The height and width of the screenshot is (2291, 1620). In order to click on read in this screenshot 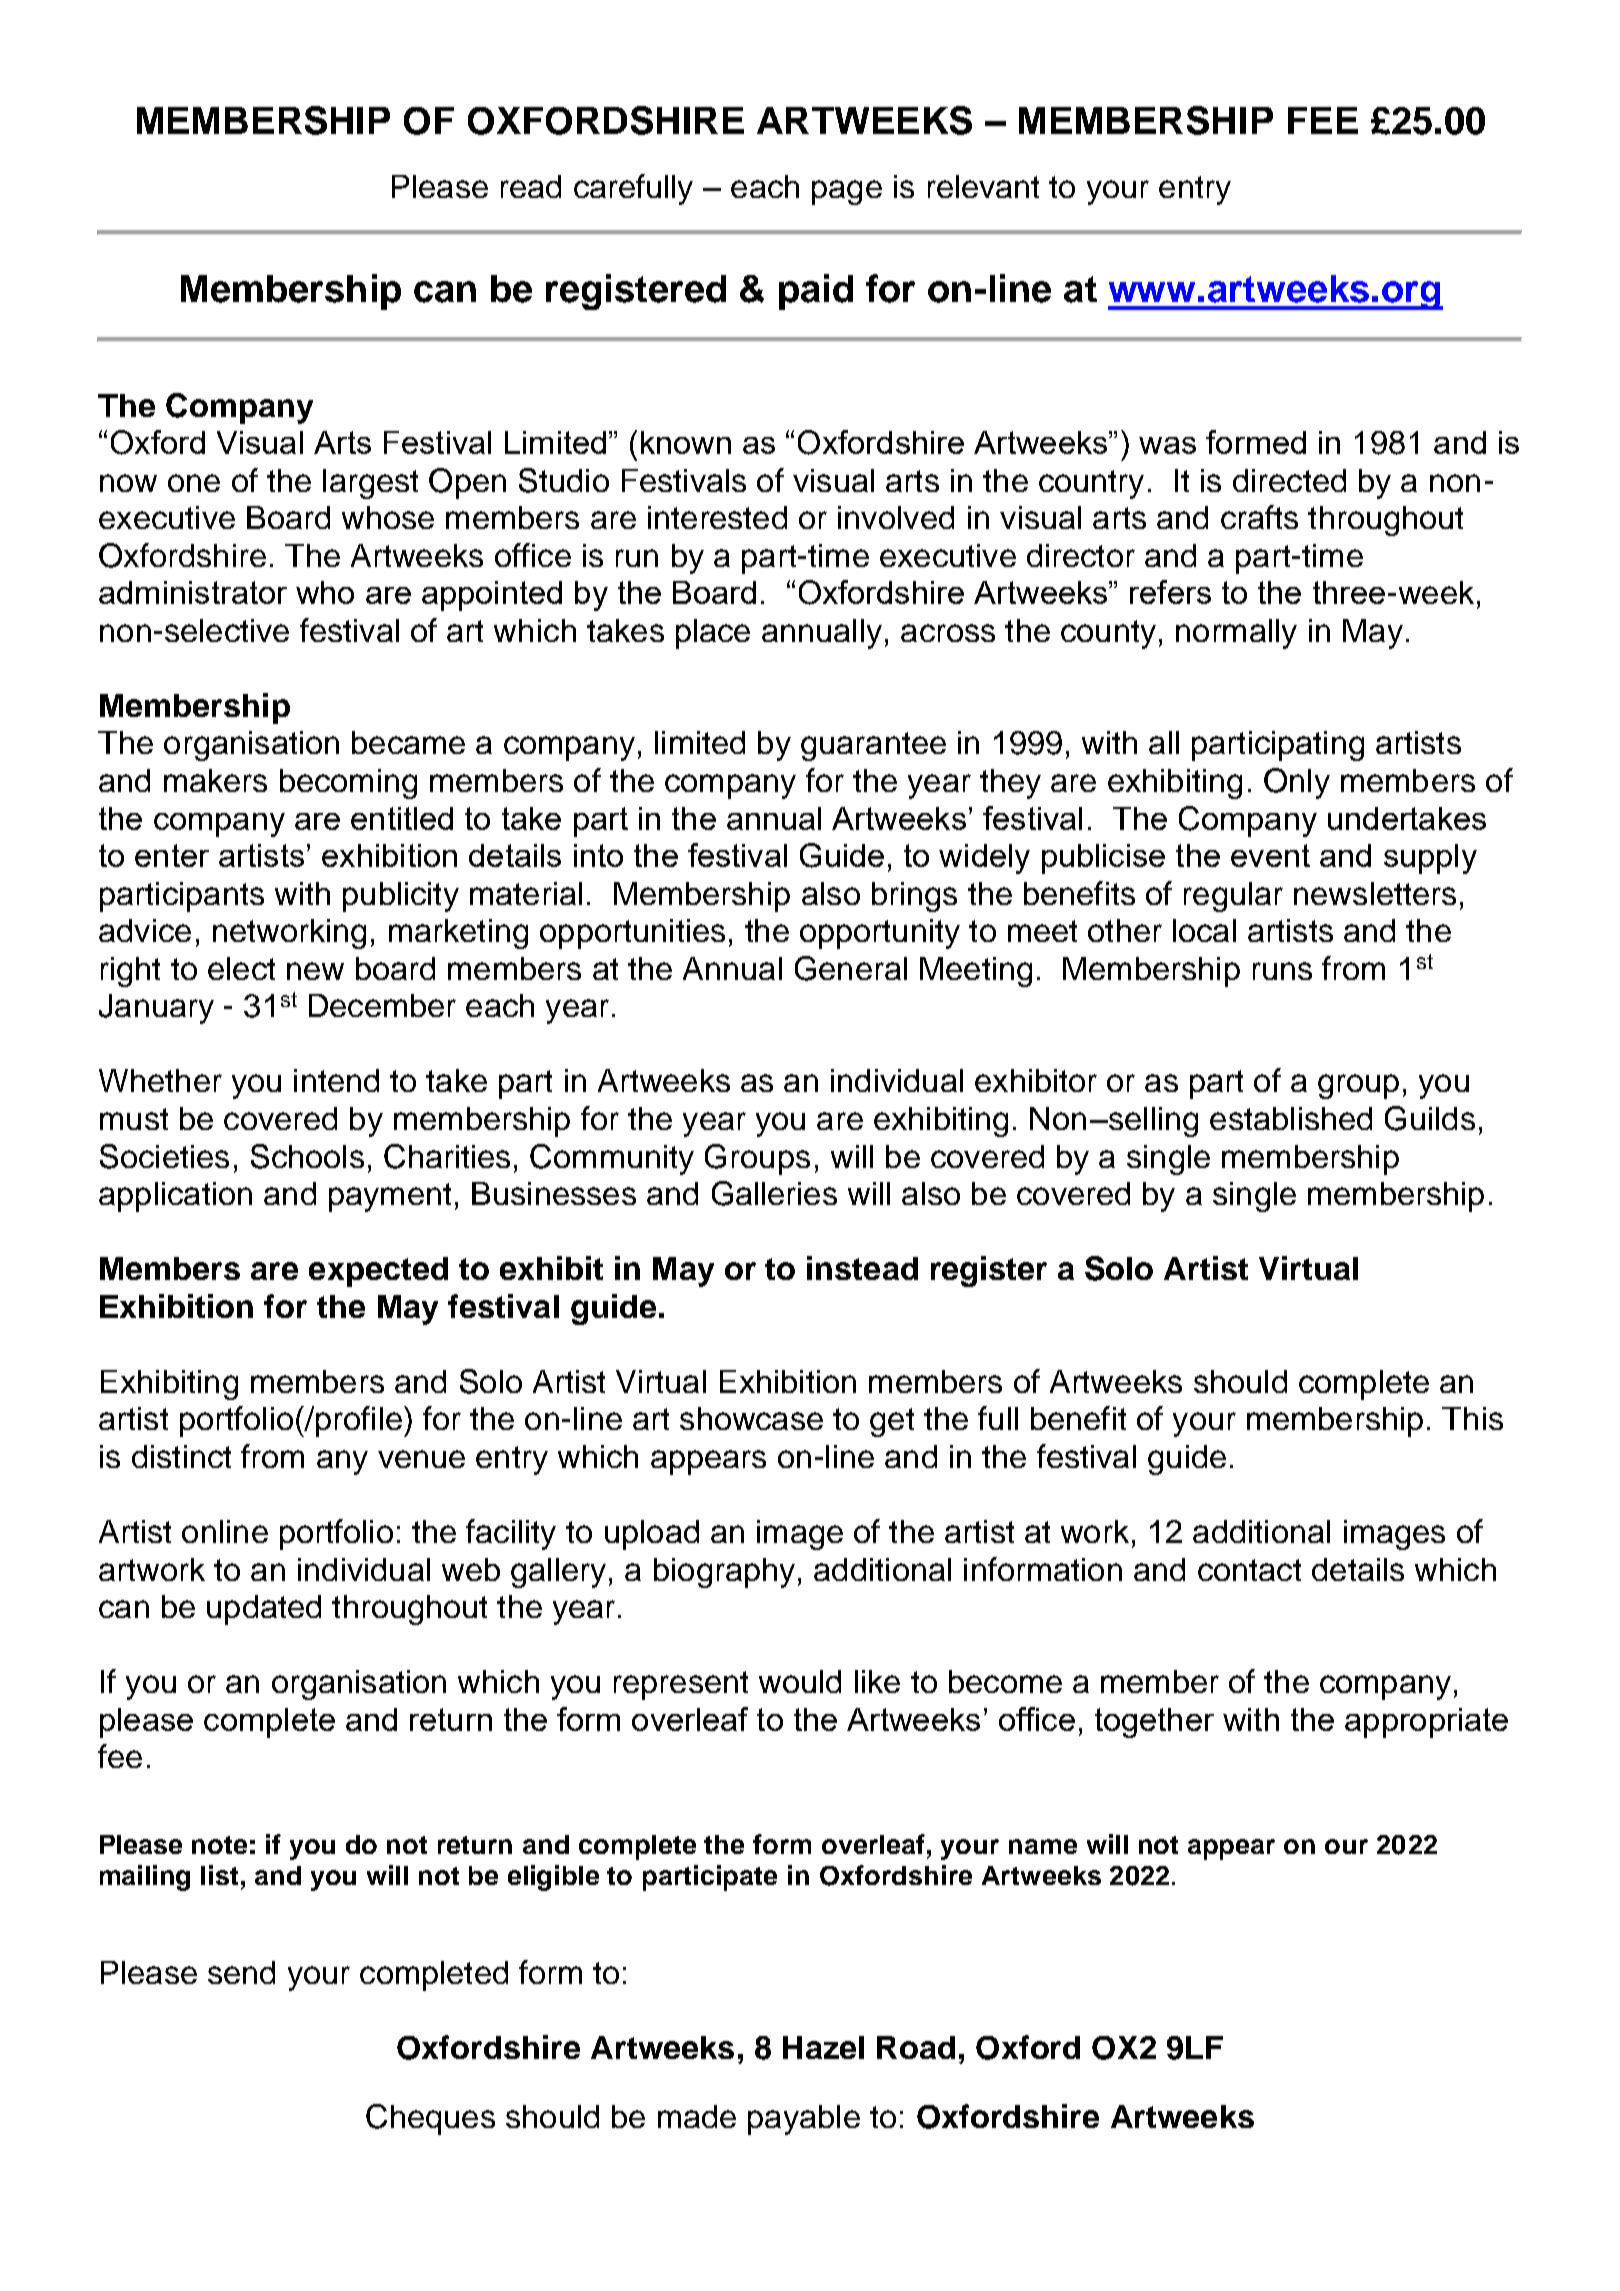, I will do `click(531, 186)`.
